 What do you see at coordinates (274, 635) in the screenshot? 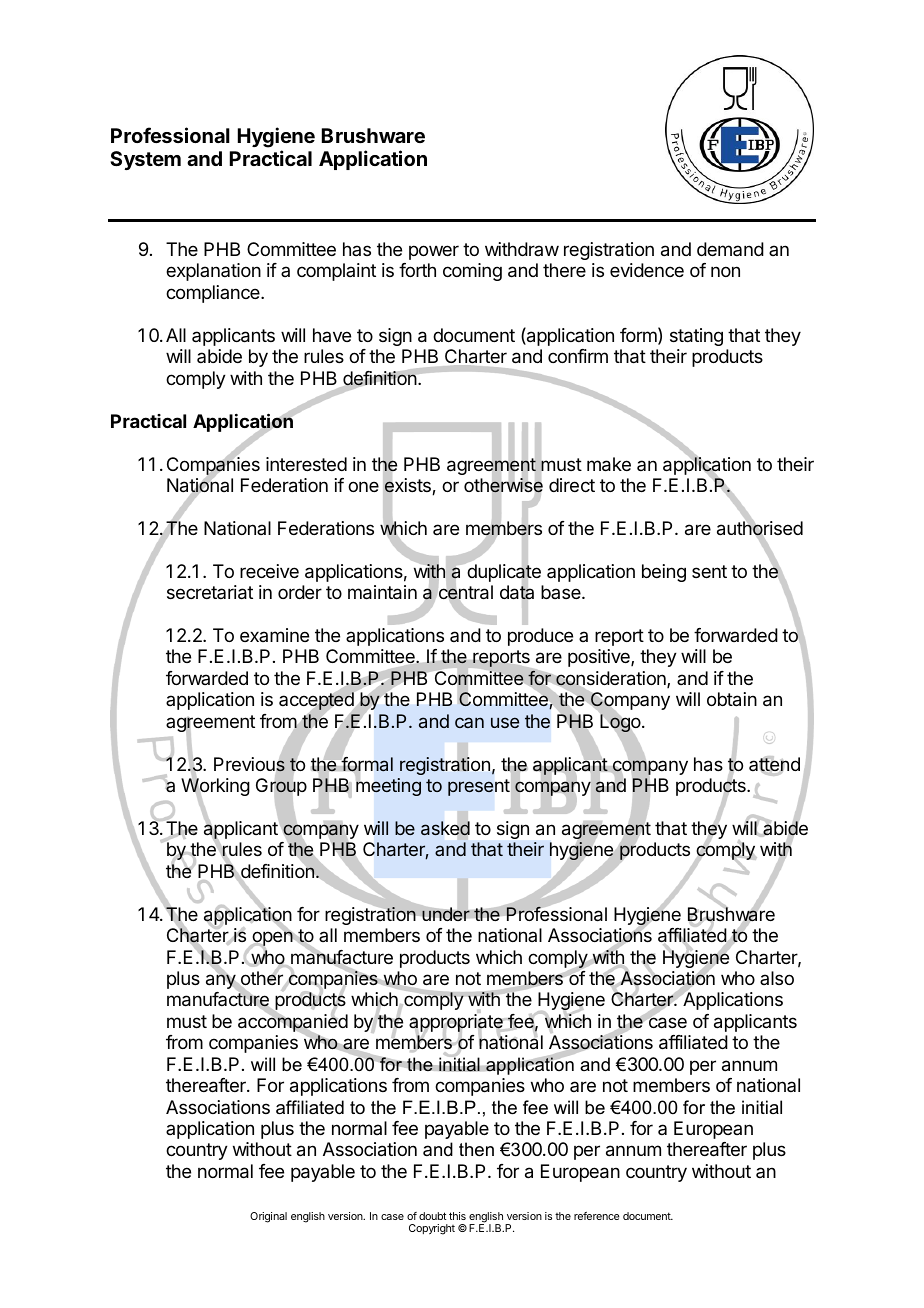
I see `examine` at bounding box center [274, 635].
